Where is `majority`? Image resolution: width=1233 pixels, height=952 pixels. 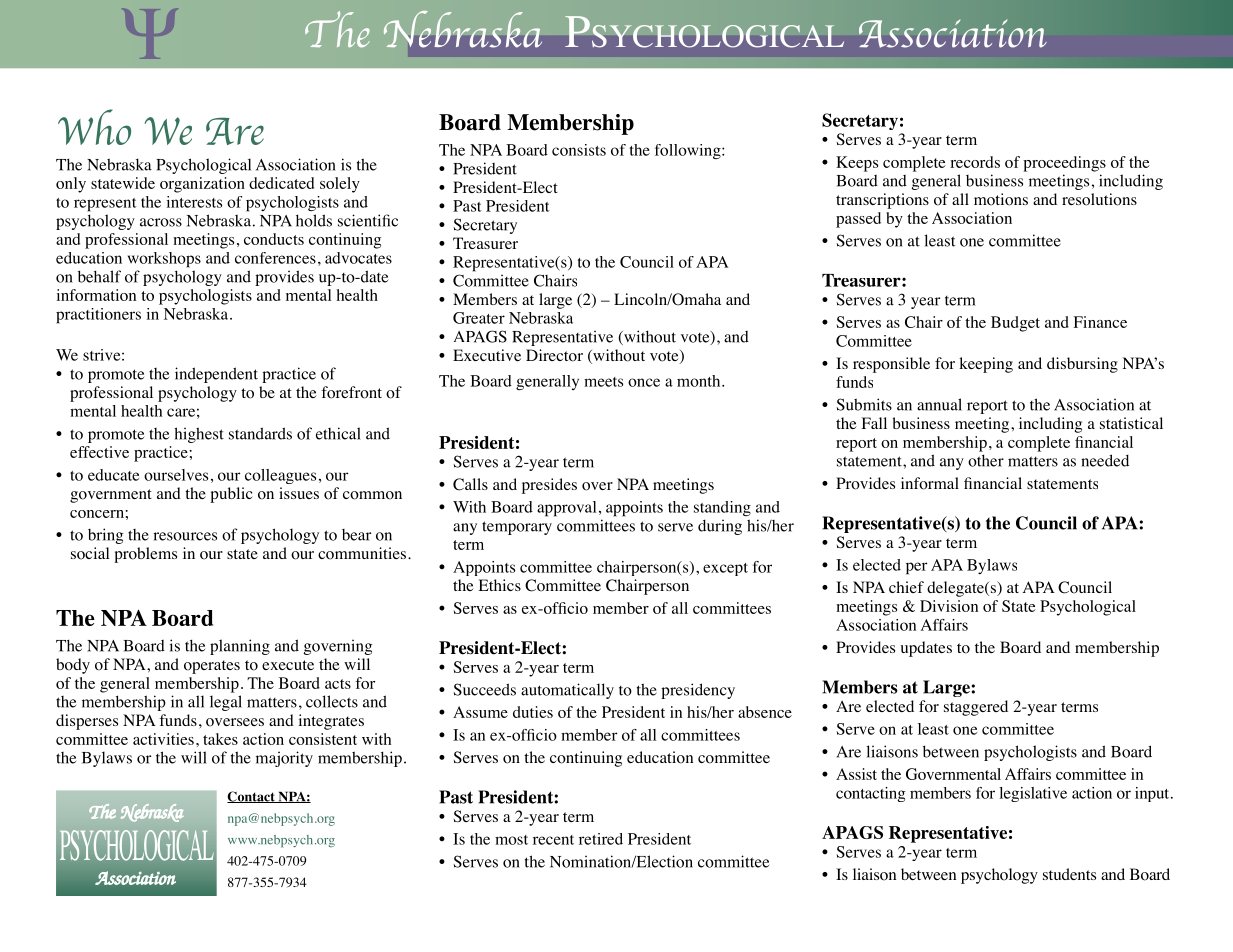
majority is located at coordinates (284, 759).
